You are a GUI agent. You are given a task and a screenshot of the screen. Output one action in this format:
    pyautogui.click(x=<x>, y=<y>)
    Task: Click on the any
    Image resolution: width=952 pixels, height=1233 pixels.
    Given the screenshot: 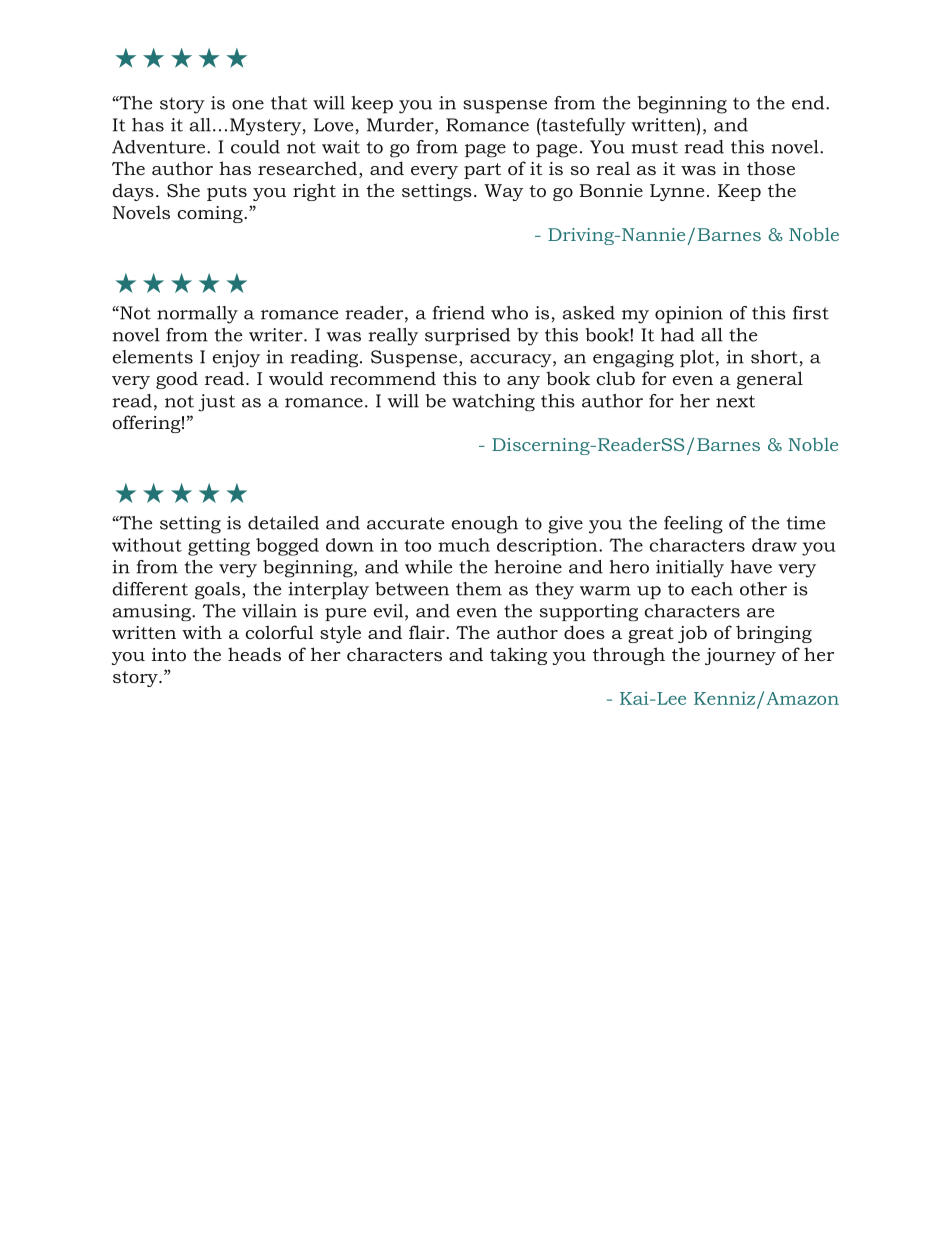 What is the action you would take?
    pyautogui.click(x=523, y=382)
